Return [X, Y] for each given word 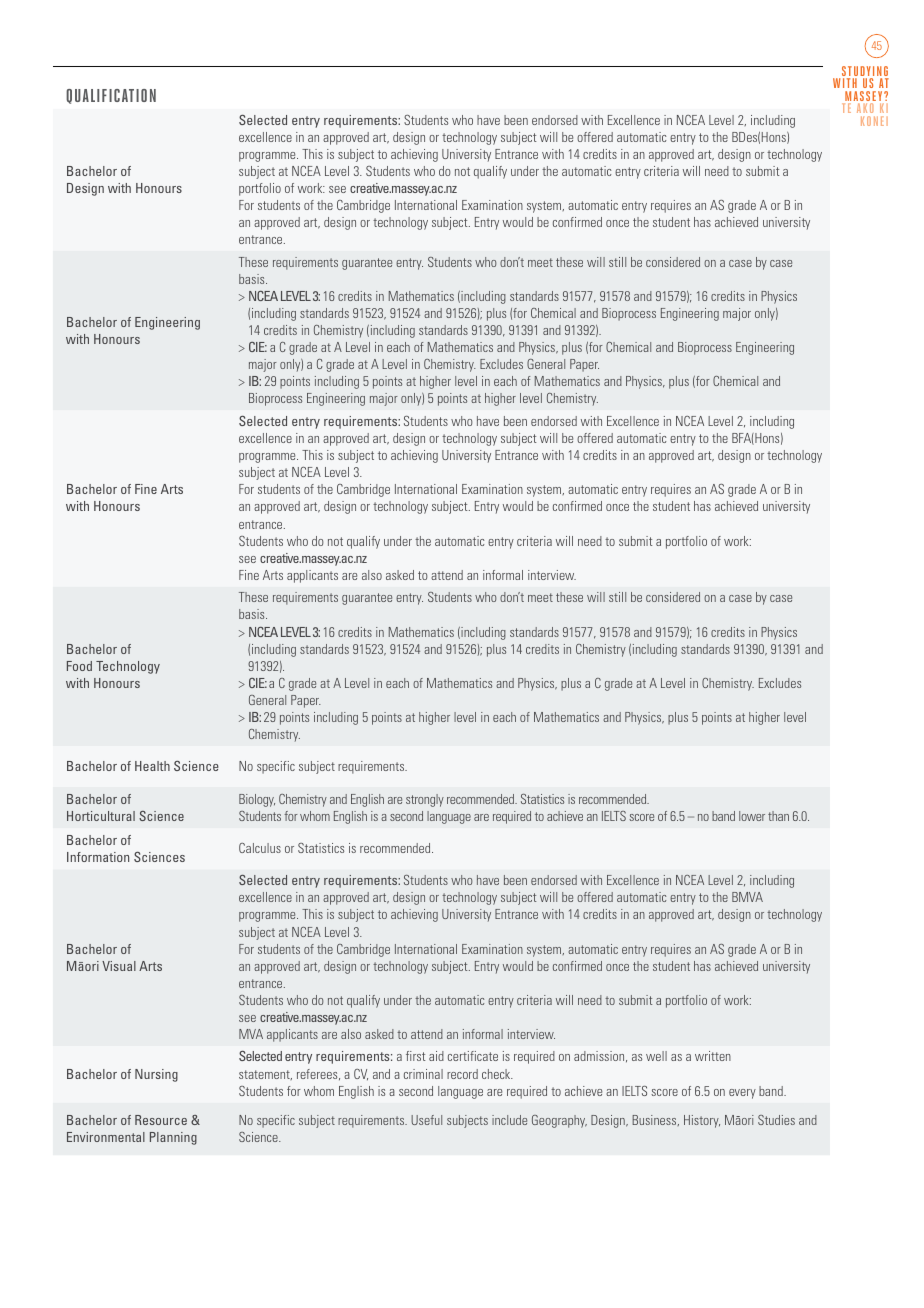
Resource [161, 1120]
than [778, 816]
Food [79, 666]
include [509, 1120]
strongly [425, 800]
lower [752, 816]
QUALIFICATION [111, 96]
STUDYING [865, 72]
